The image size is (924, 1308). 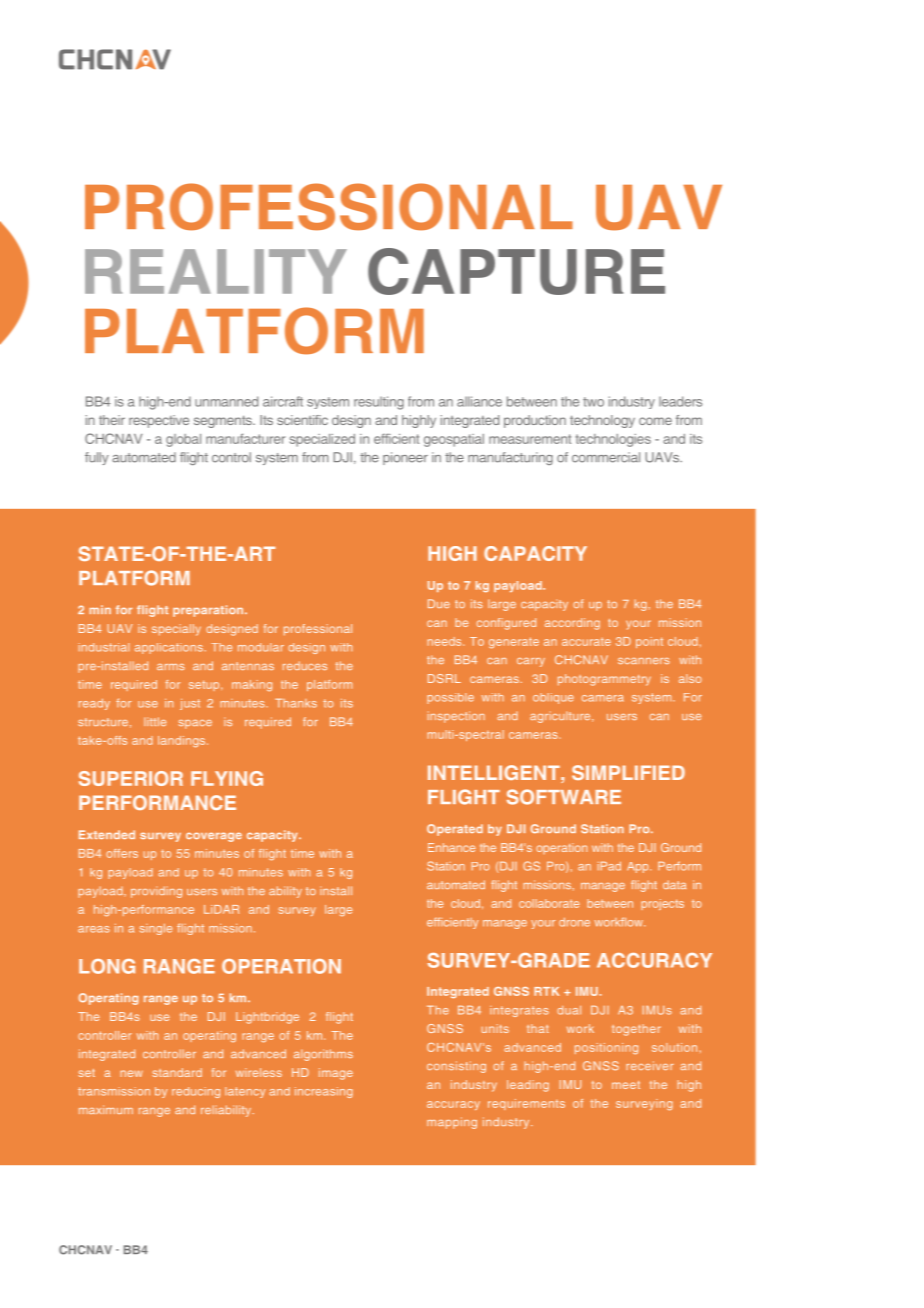 What do you see at coordinates (593, 402) in the document?
I see `two` at bounding box center [593, 402].
